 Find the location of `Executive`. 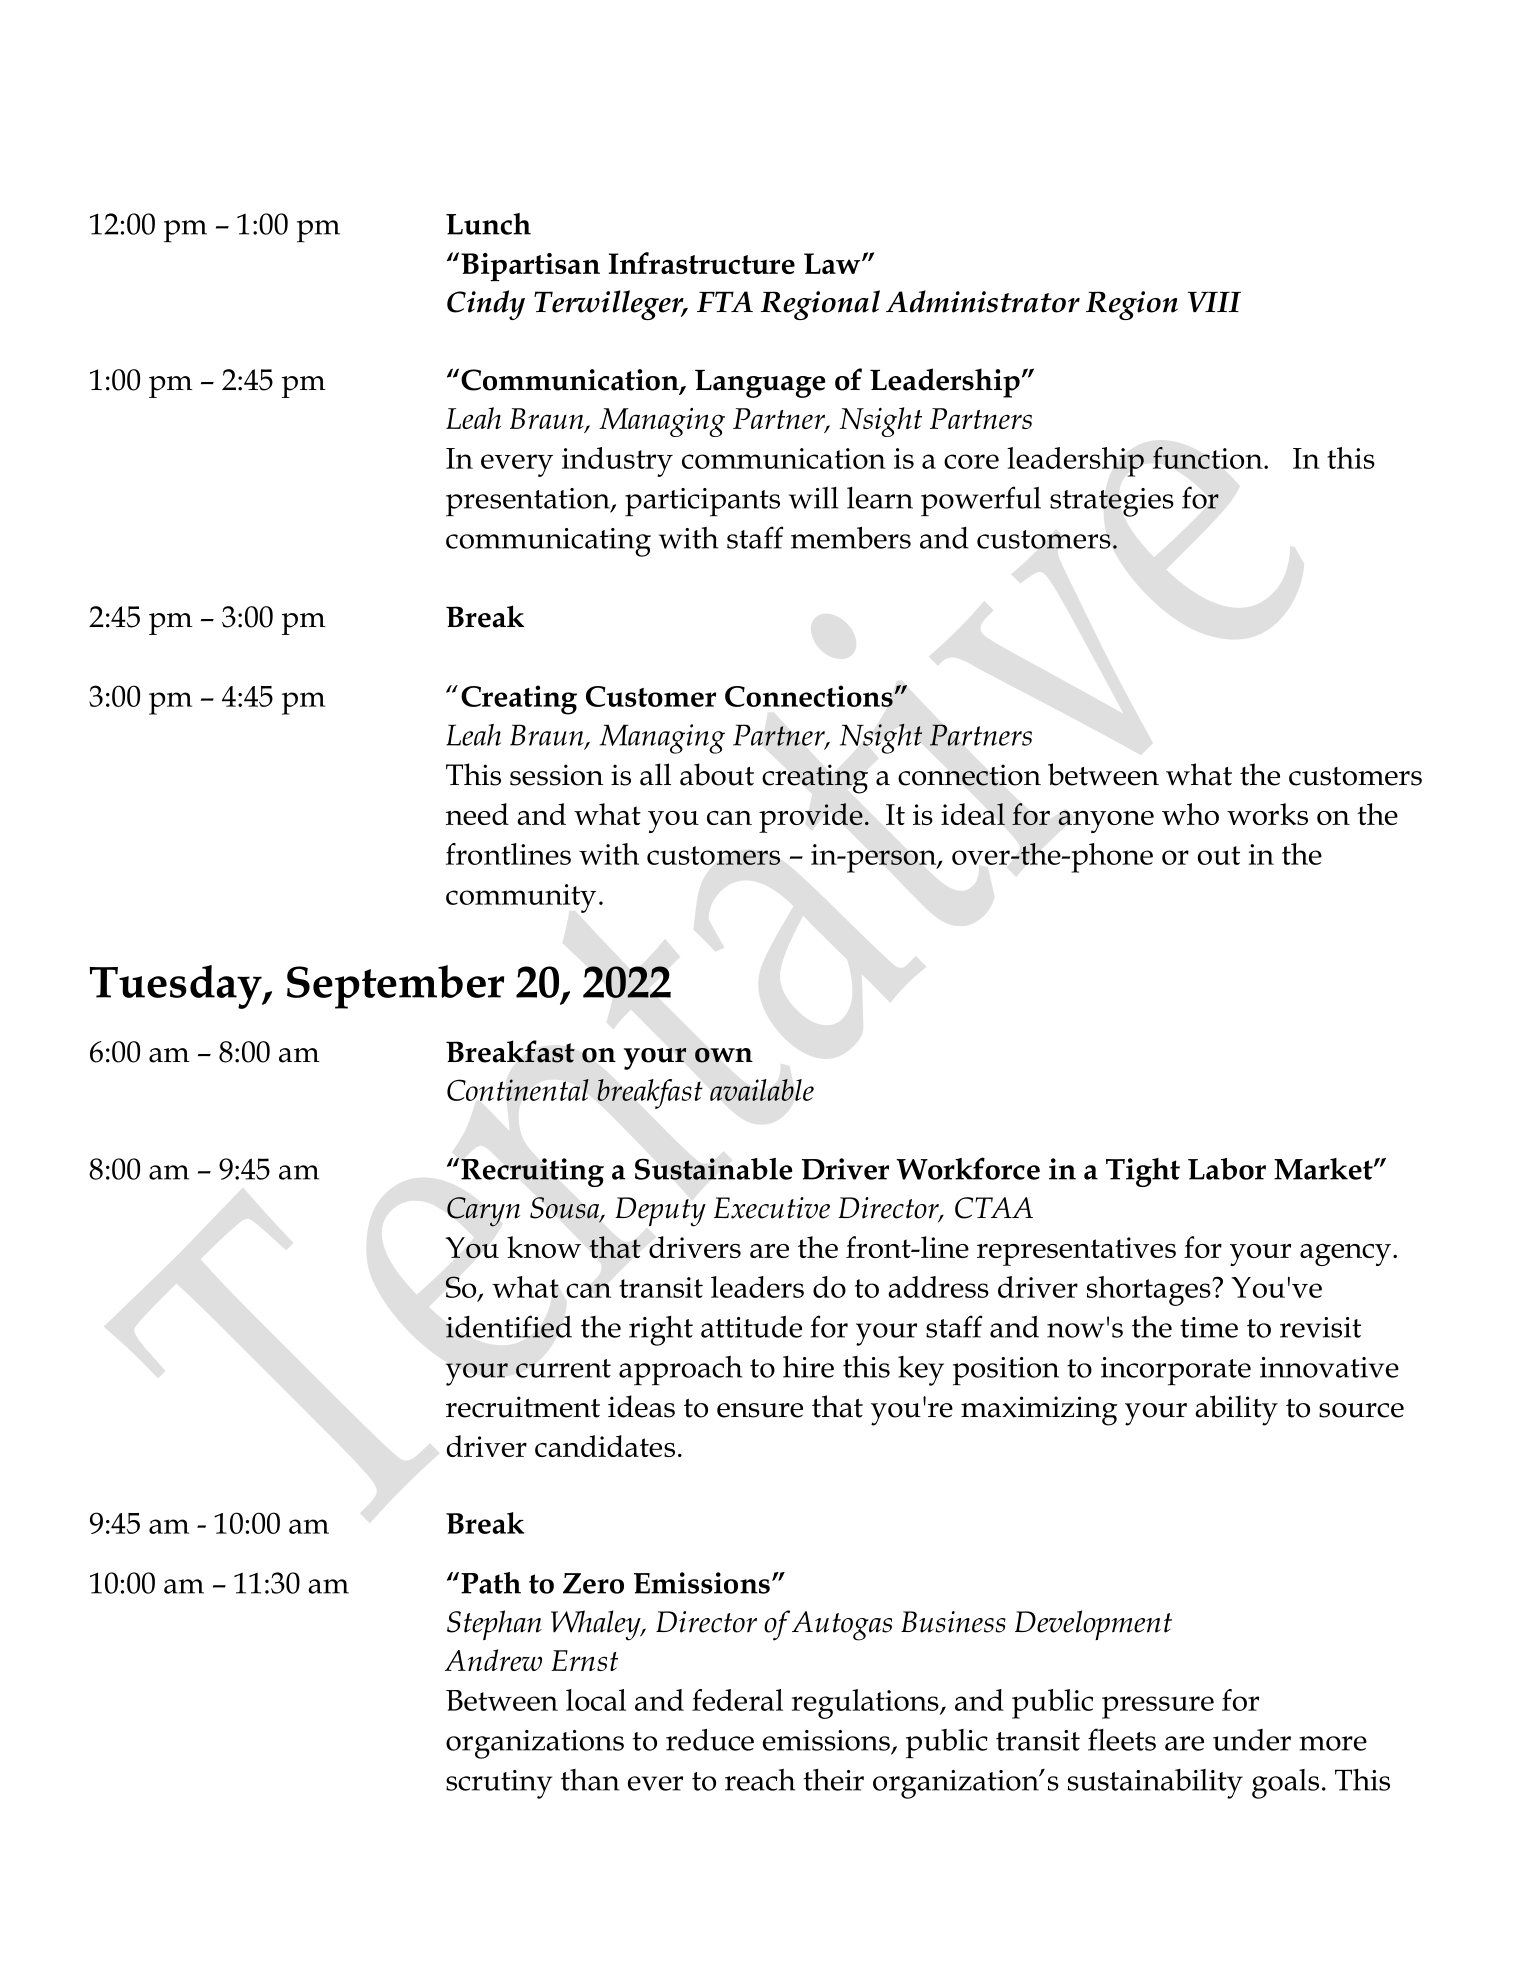

Executive is located at coordinates (772, 1208).
